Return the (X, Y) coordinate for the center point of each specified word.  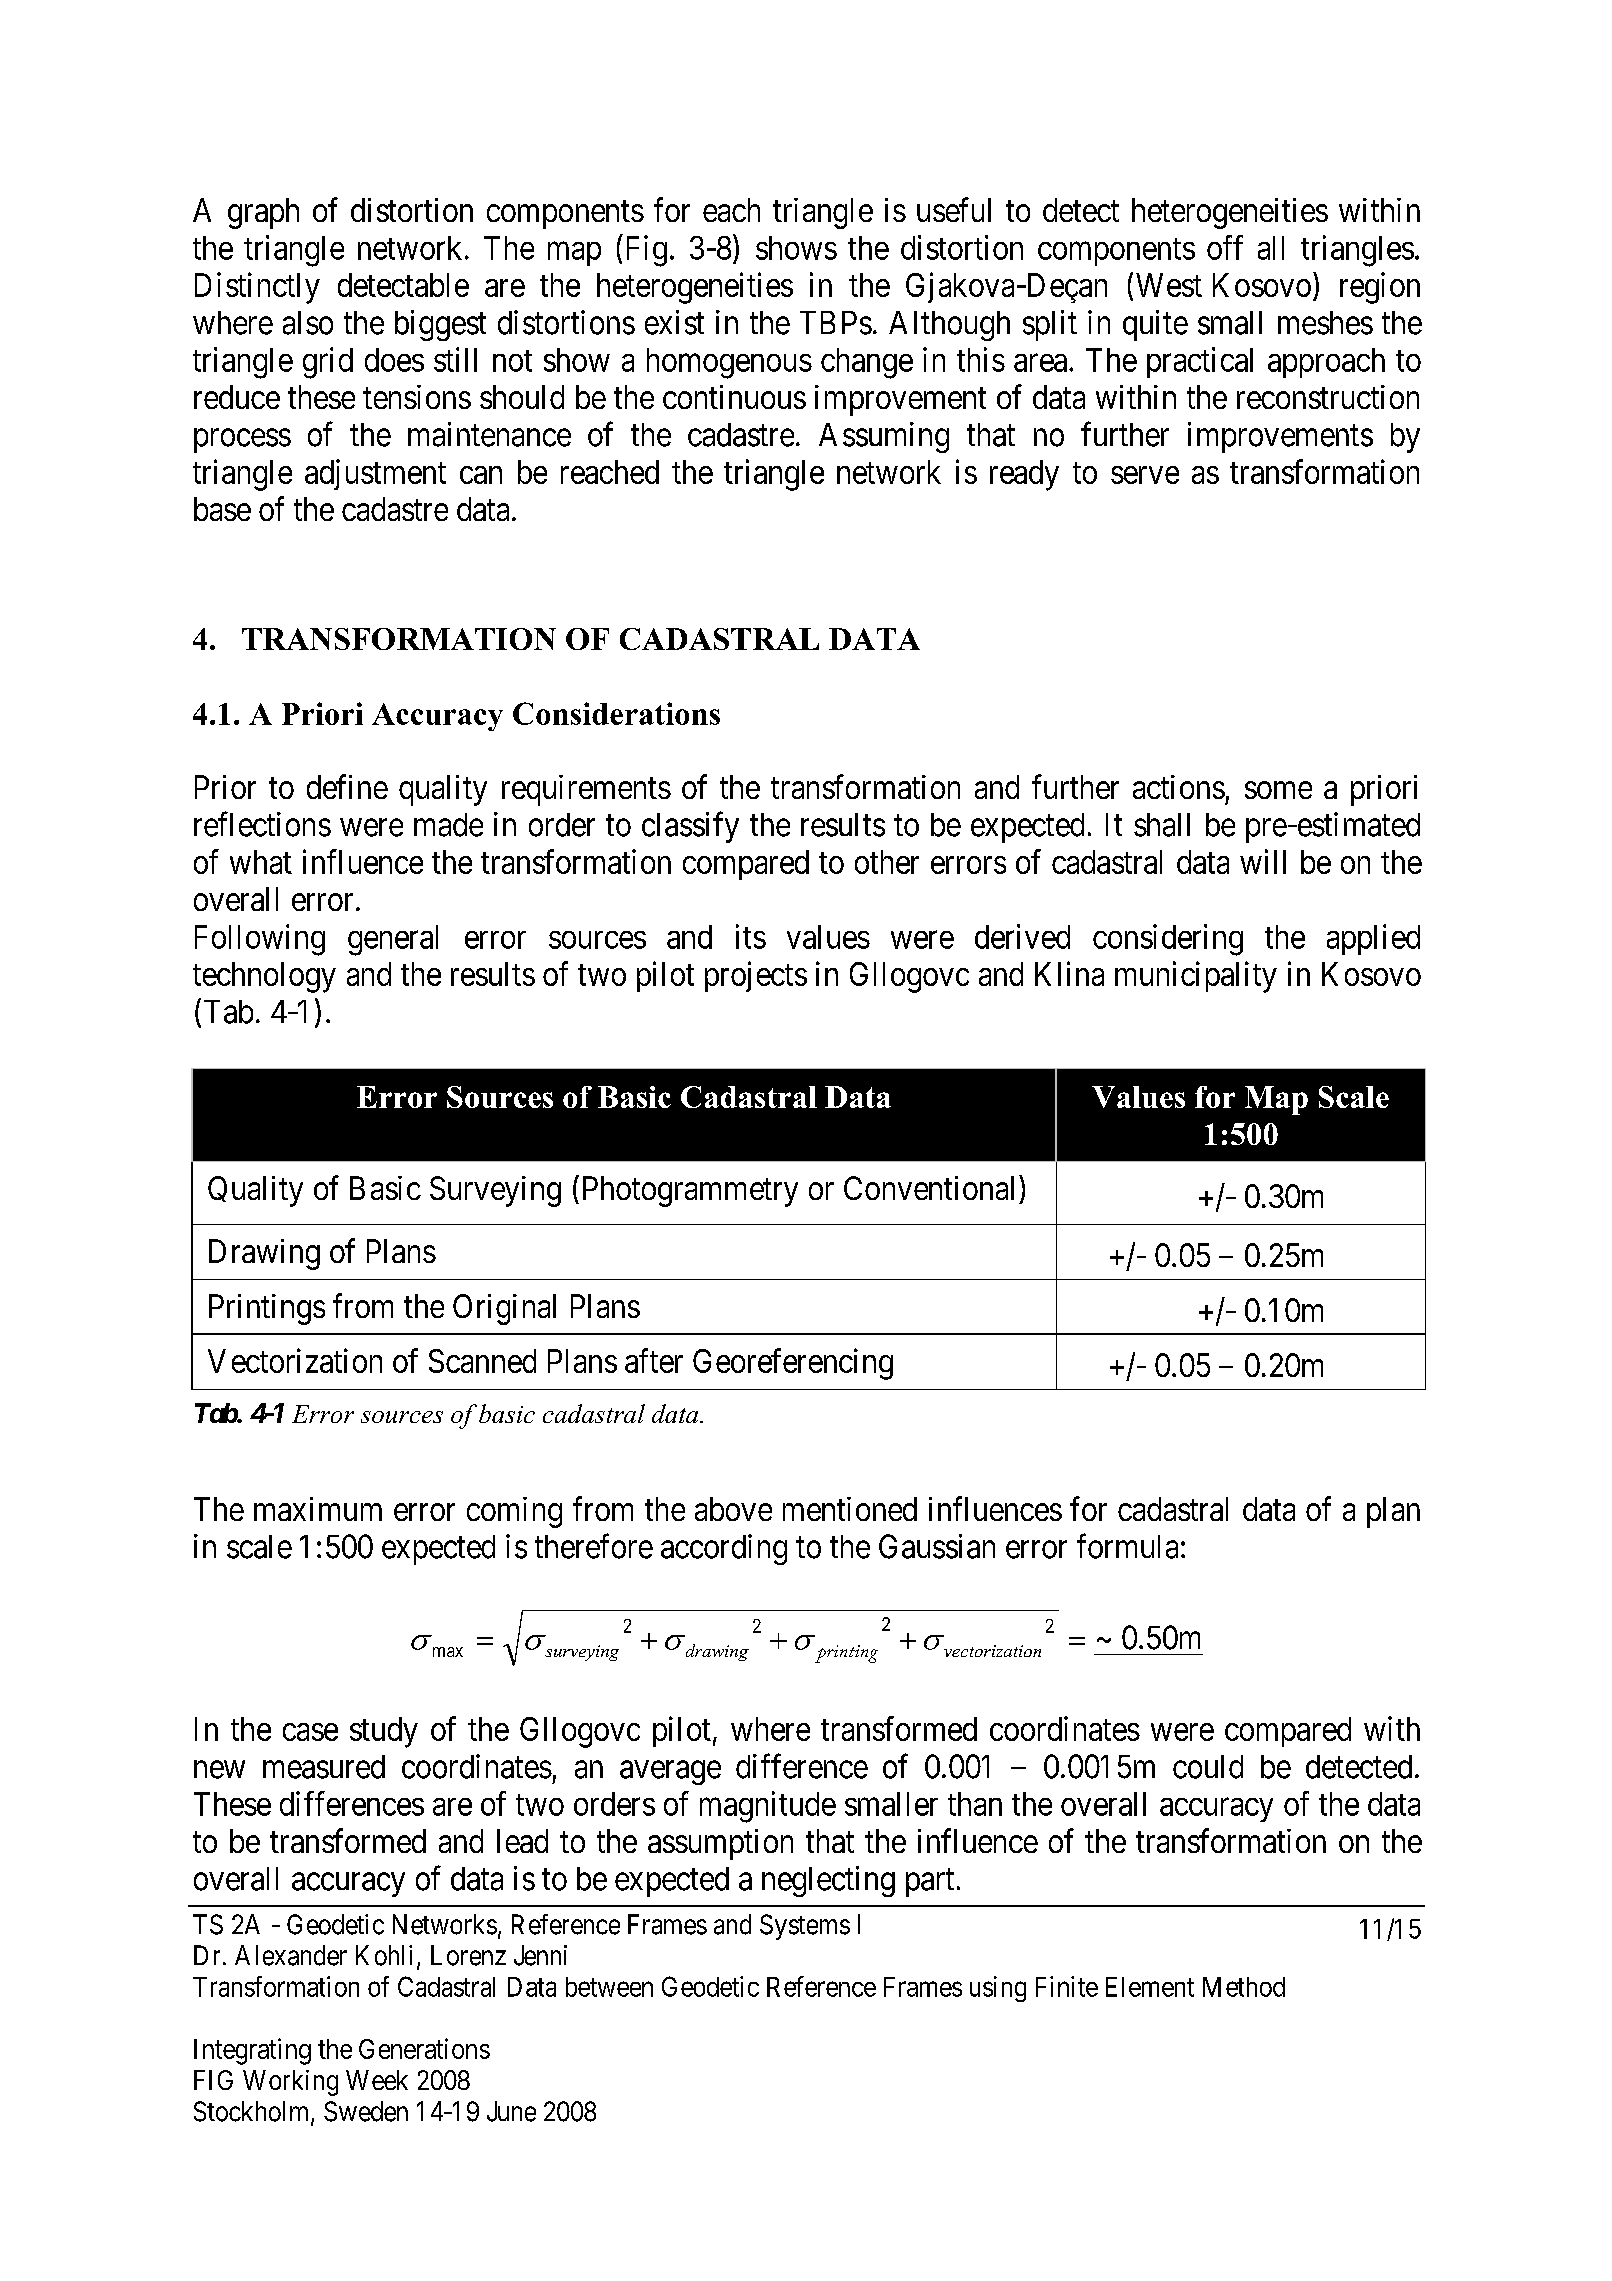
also (308, 323)
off (1225, 247)
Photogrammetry (690, 1191)
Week (377, 2080)
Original (504, 1309)
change (867, 363)
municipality (1196, 977)
